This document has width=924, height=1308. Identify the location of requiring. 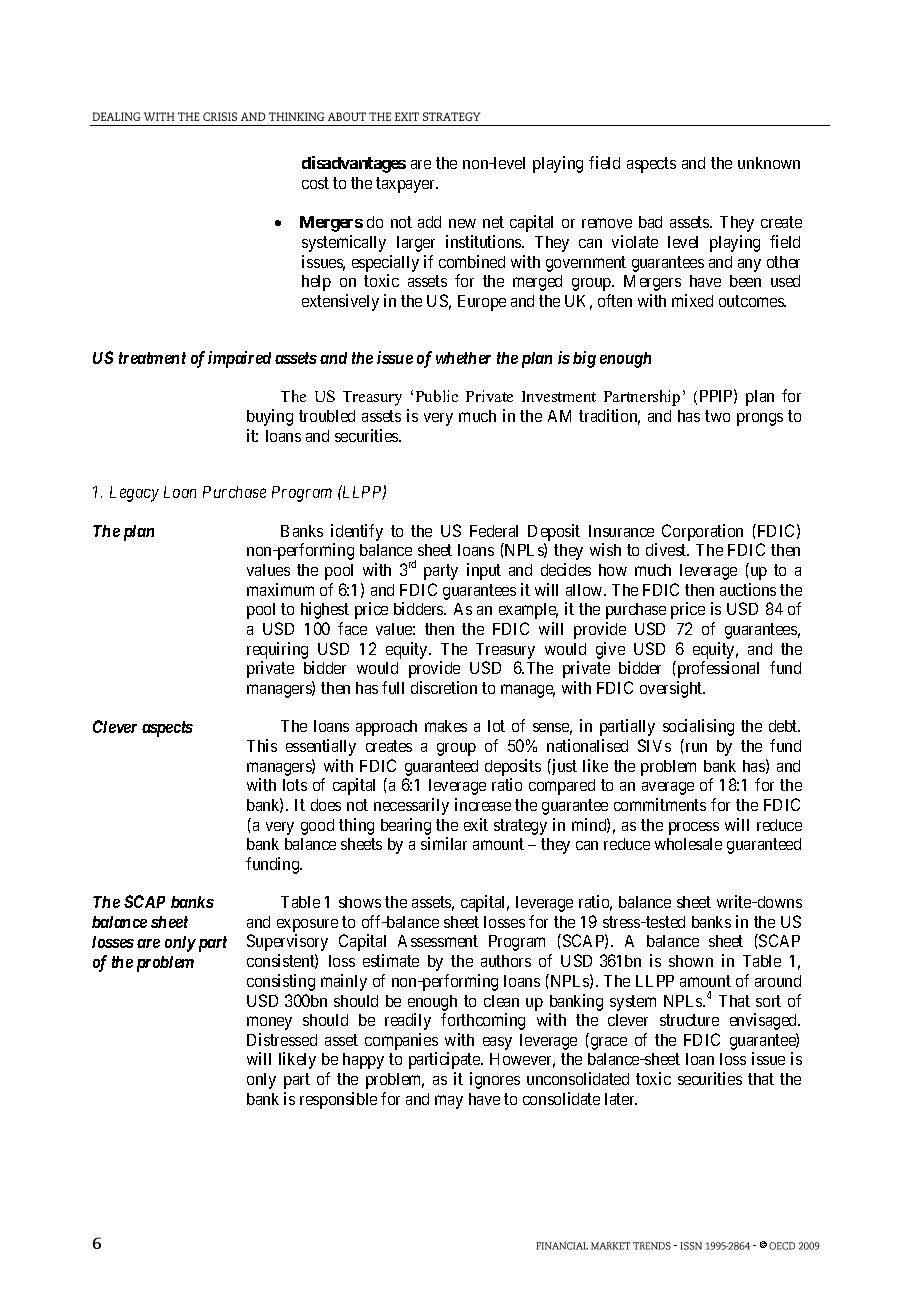
(277, 650).
